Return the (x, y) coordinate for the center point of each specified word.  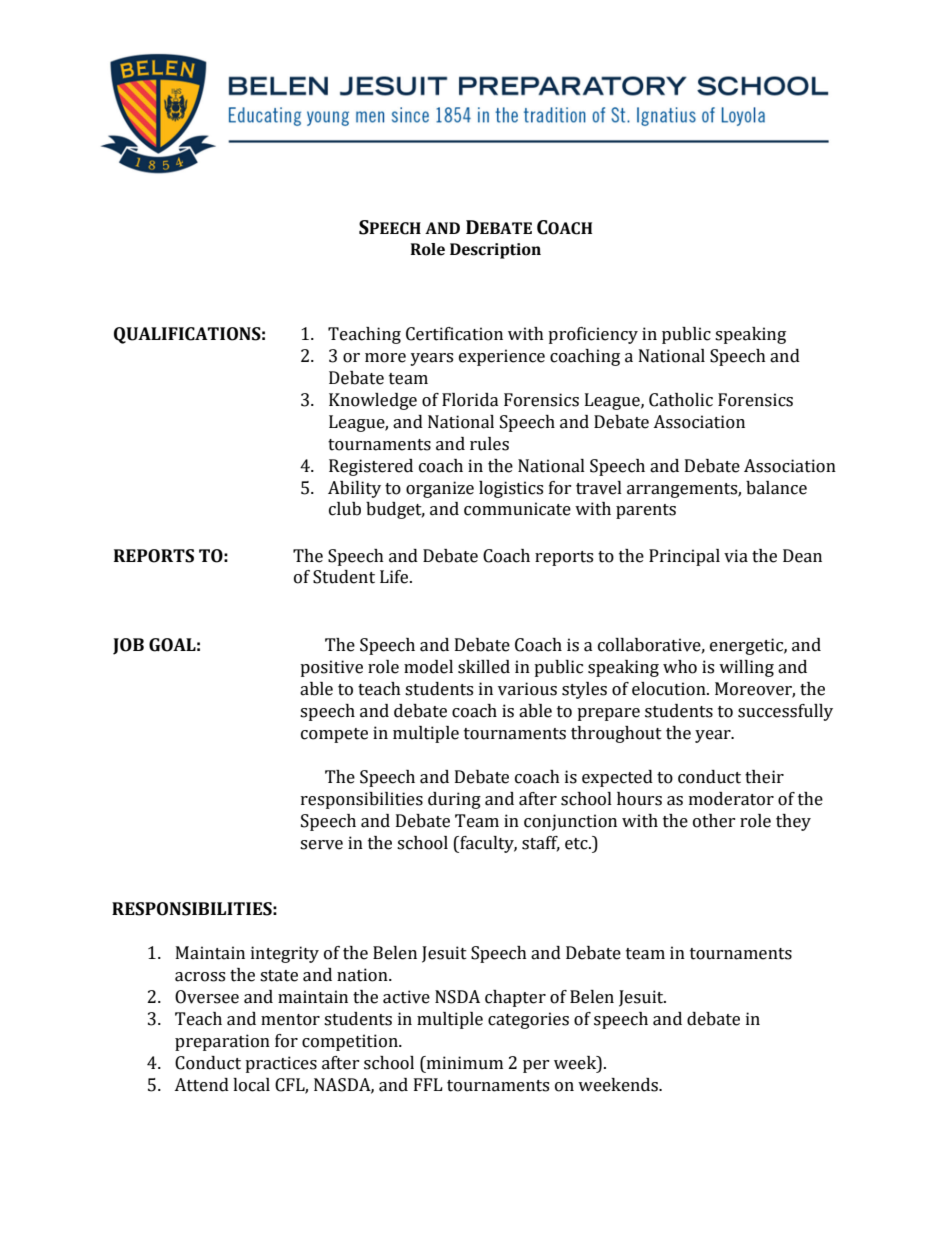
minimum (463, 1063)
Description (495, 251)
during (454, 800)
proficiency (593, 335)
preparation (222, 1042)
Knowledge (373, 401)
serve (321, 845)
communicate (517, 509)
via (736, 556)
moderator (731, 799)
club (345, 509)
